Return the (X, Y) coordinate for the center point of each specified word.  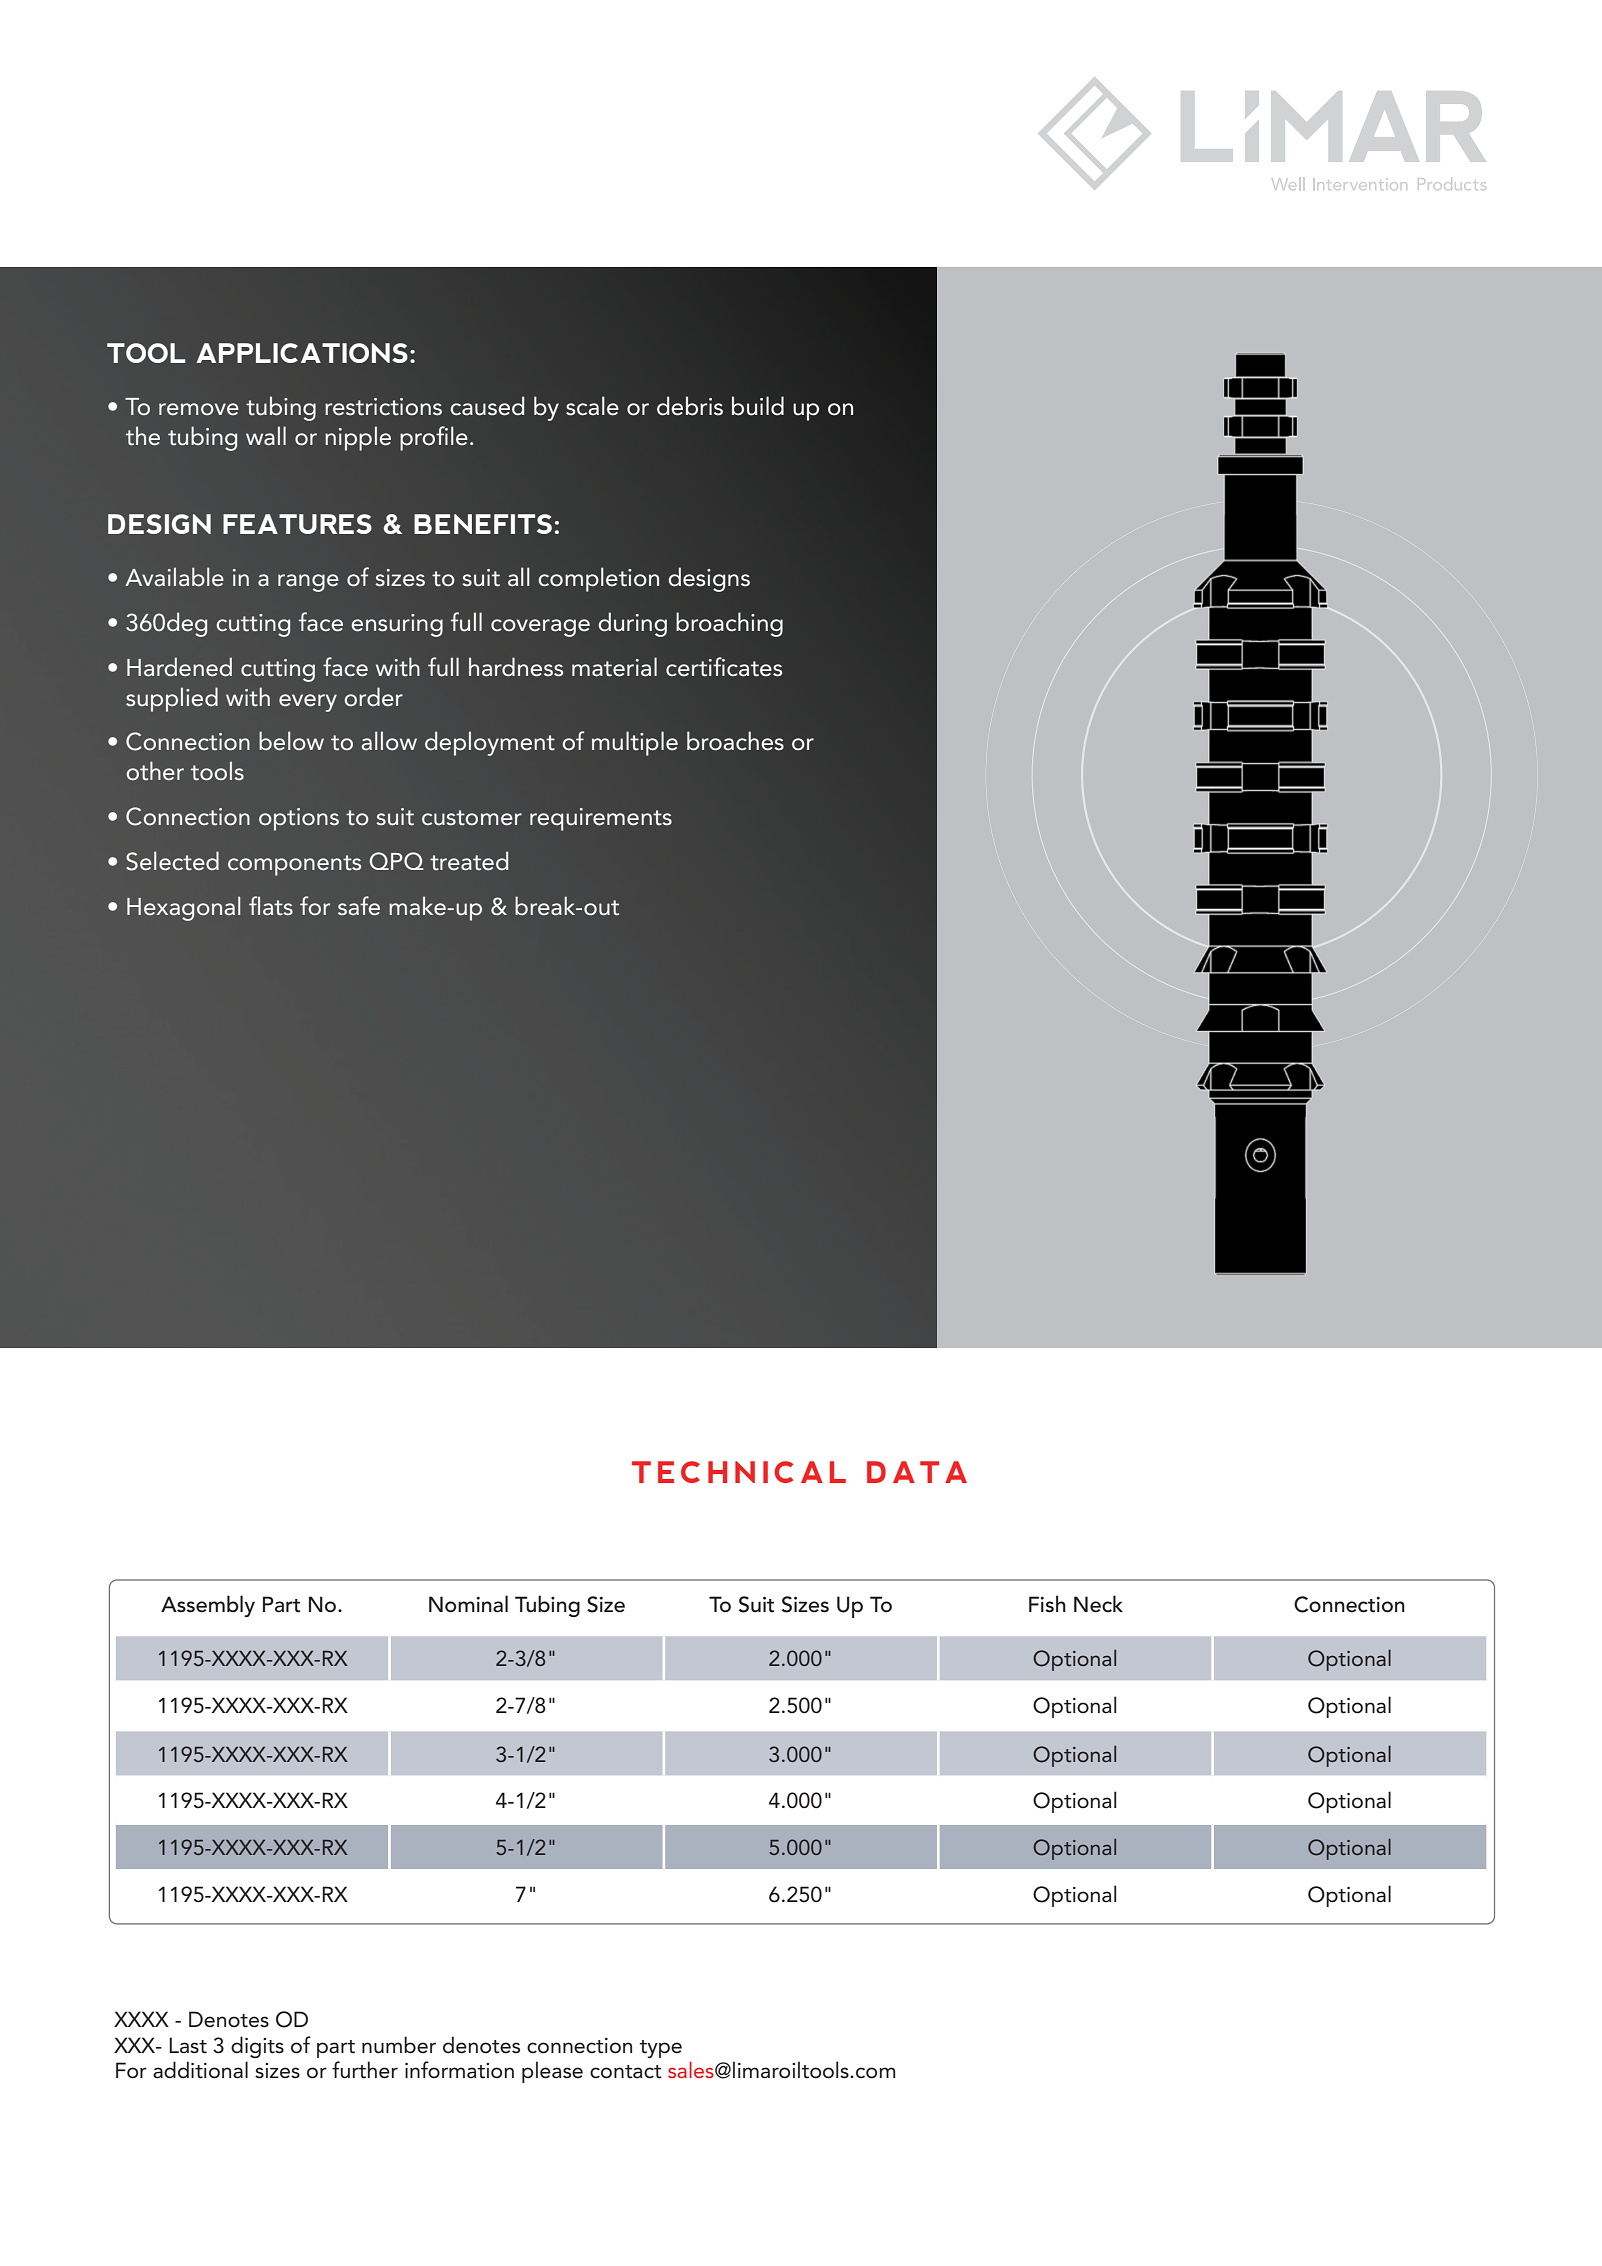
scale (592, 406)
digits (257, 2047)
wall (266, 436)
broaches (735, 741)
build (758, 406)
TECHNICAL (739, 1472)
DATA (917, 1472)
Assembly (208, 1606)
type (661, 2049)
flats (271, 906)
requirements (601, 819)
